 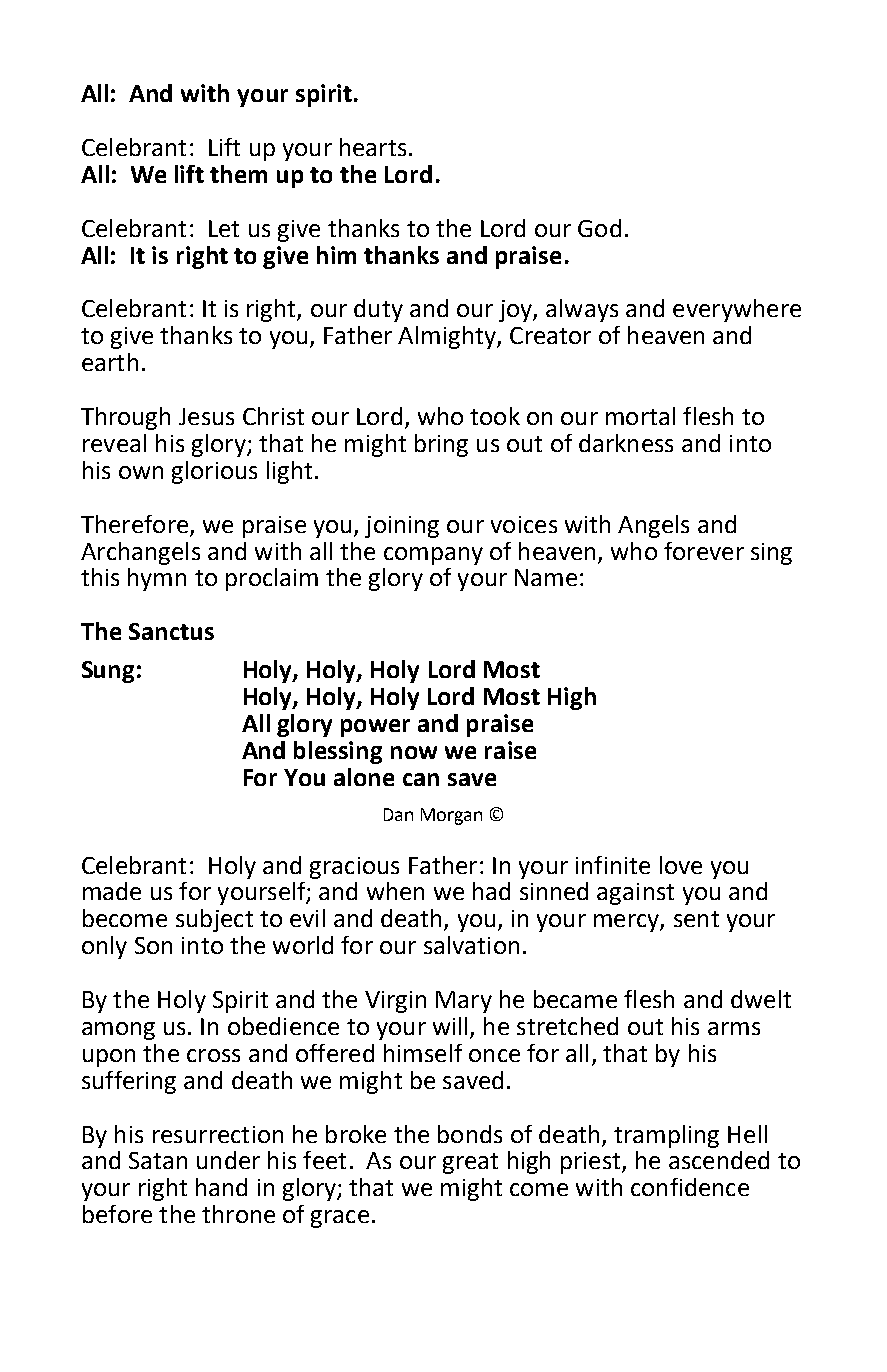 I want to click on God, so click(x=599, y=228).
